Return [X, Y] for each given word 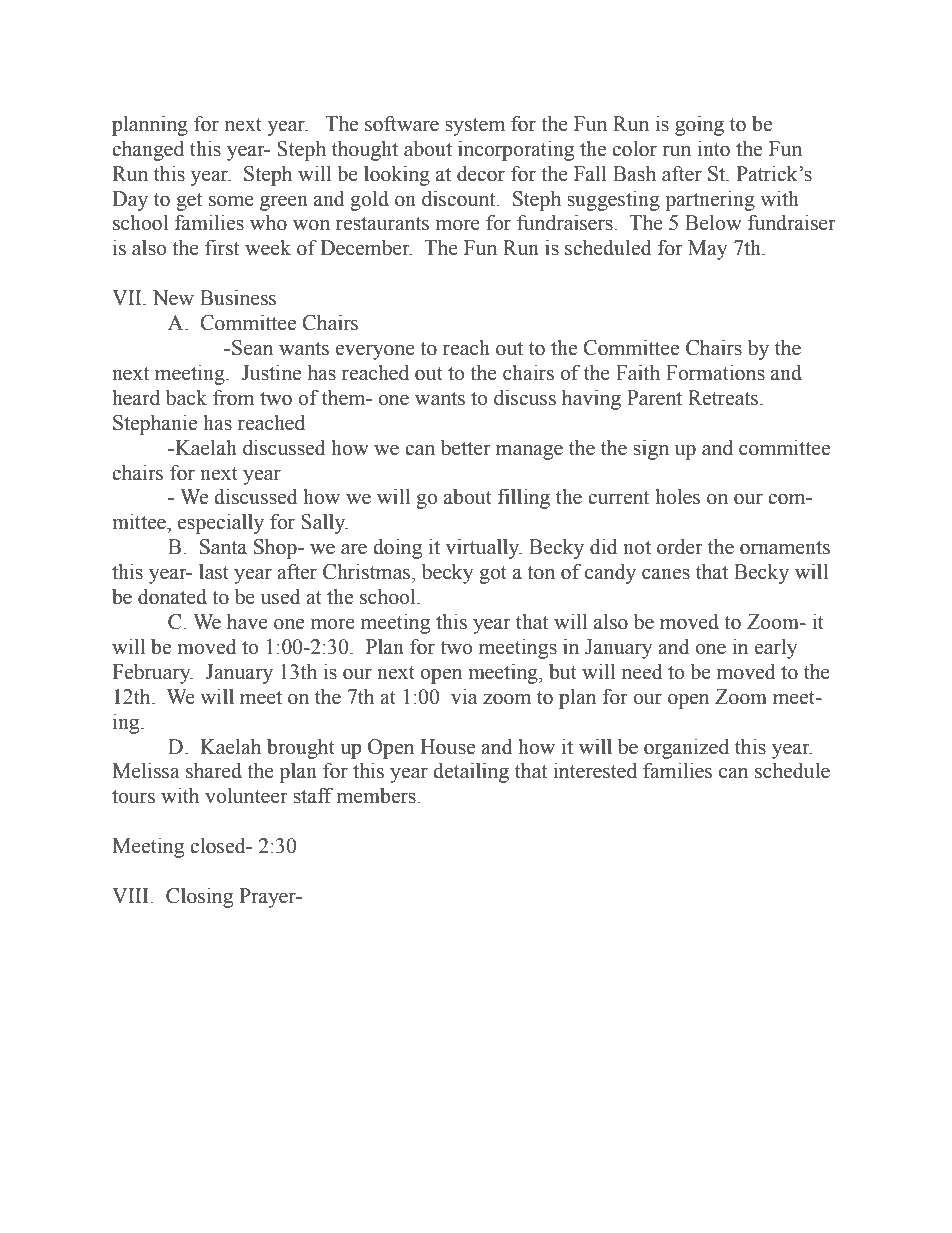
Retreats [724, 398]
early [776, 648]
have [247, 621]
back [186, 397]
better [466, 447]
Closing [199, 897]
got [493, 575]
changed [148, 150]
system [475, 127]
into [713, 148]
